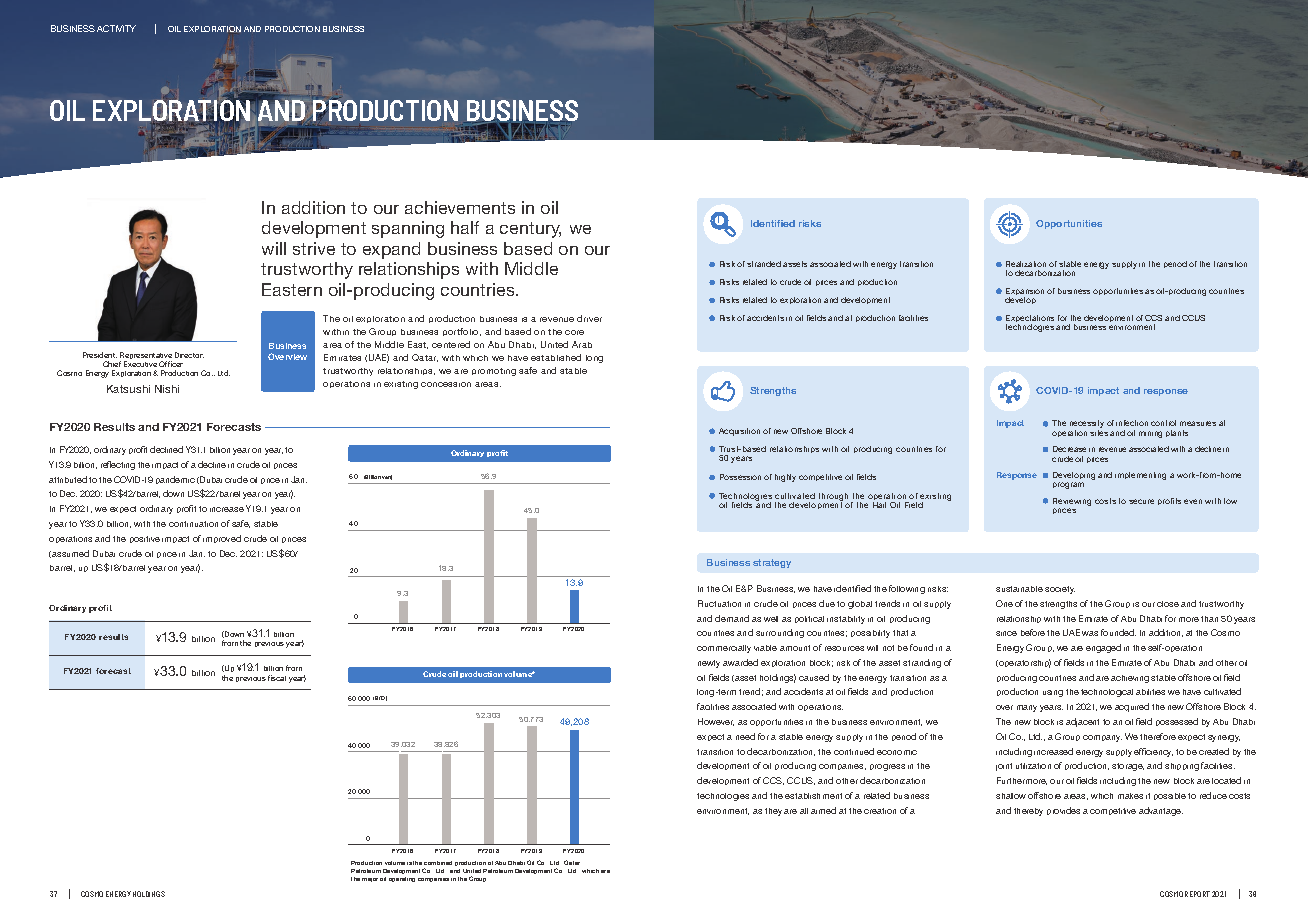 This image has height=924, width=1308. What do you see at coordinates (1197, 894) in the image?
I see `REPORT` at bounding box center [1197, 894].
